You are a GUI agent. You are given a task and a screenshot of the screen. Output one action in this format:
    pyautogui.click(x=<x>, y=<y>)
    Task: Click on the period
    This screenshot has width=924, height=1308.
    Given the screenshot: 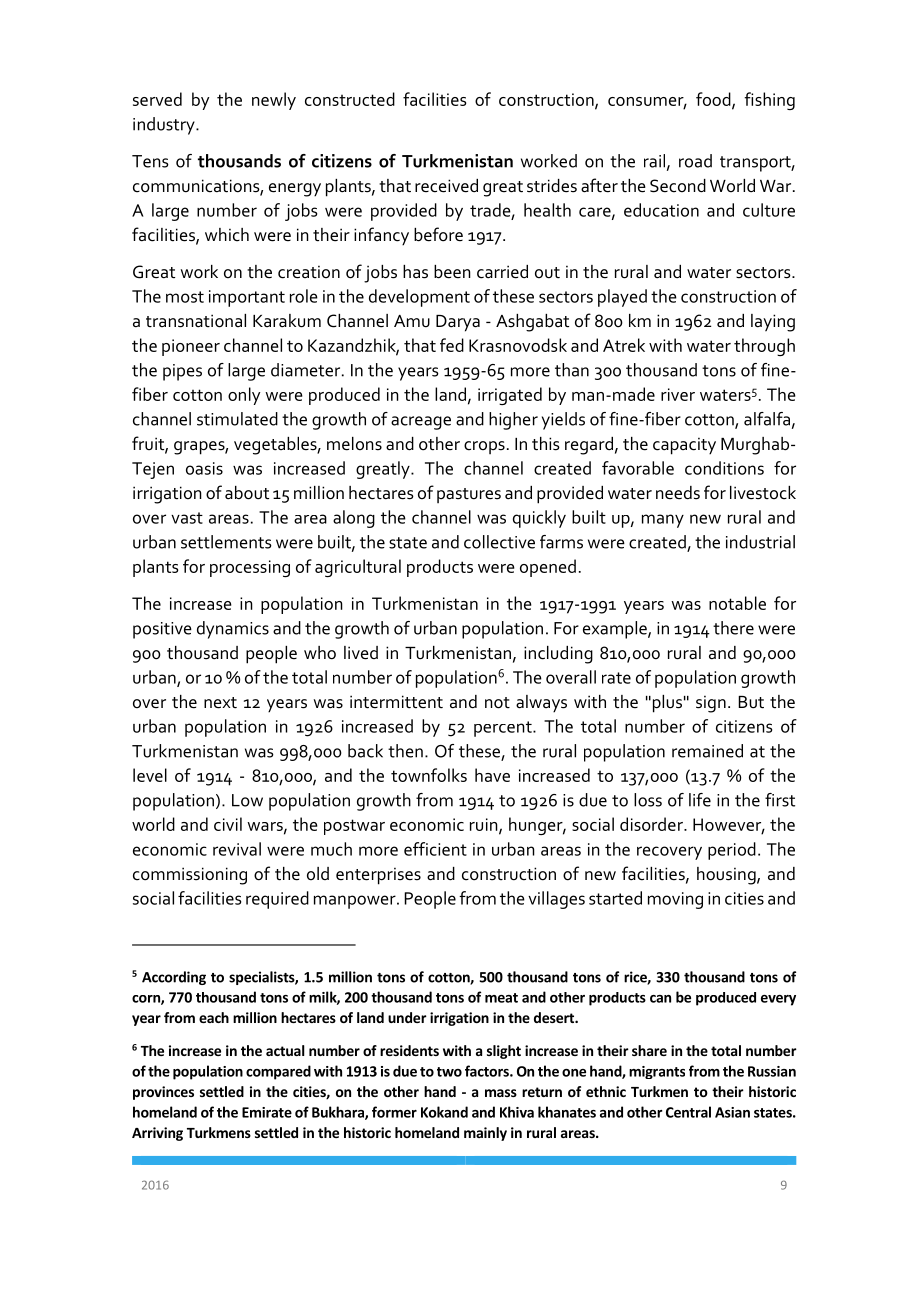 What is the action you would take?
    pyautogui.click(x=732, y=851)
